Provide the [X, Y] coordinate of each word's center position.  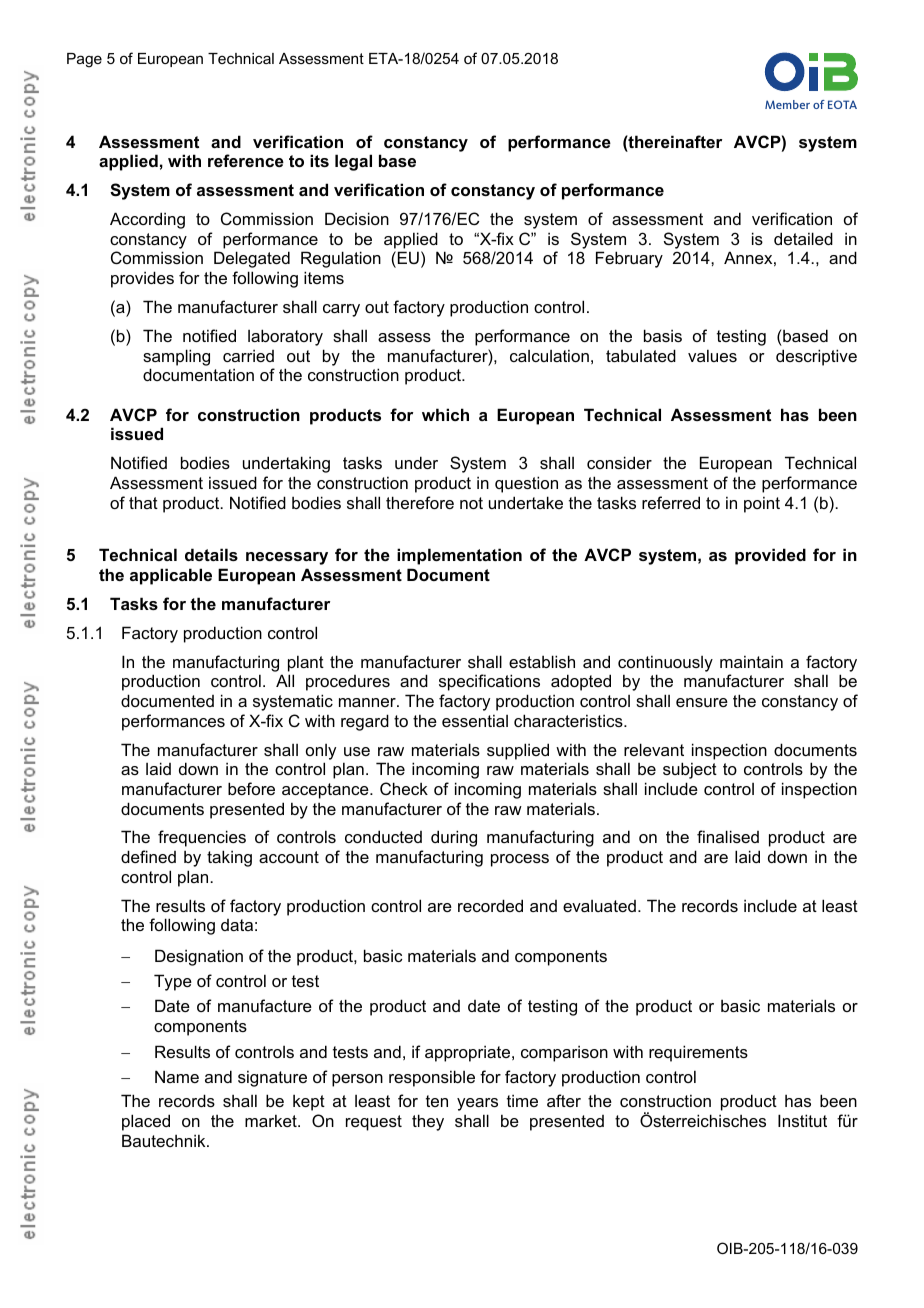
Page [84, 60]
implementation [459, 556]
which [445, 414]
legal [353, 162]
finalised [728, 836]
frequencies [202, 838]
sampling [176, 357]
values [712, 355]
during [454, 838]
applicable [171, 576]
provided [770, 556]
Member [787, 104]
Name [177, 1076]
